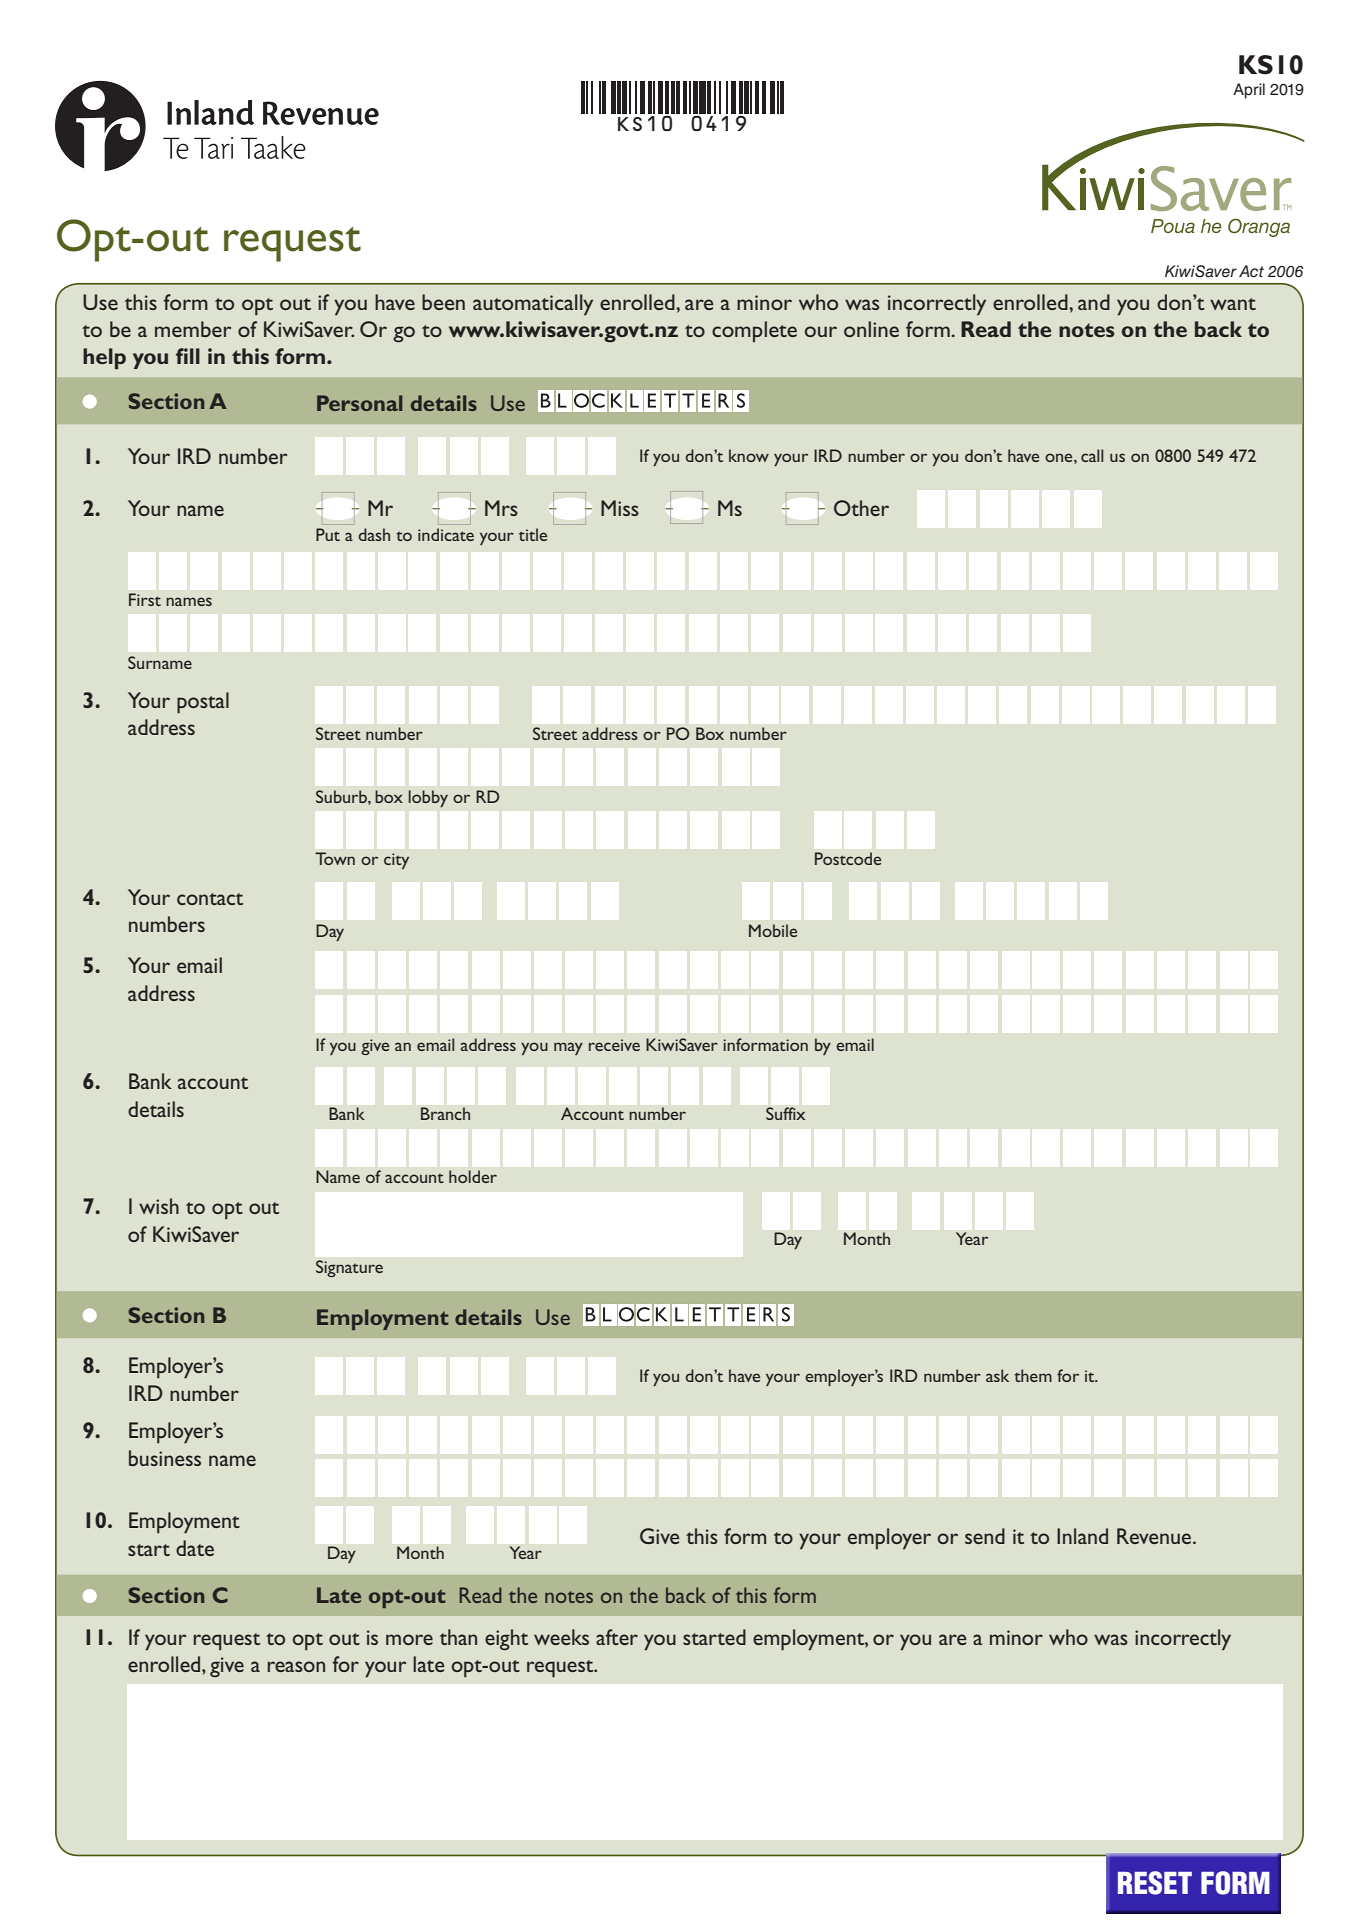 The width and height of the page is (1359, 1921). What do you see at coordinates (1249, 91) in the page?
I see `April` at bounding box center [1249, 91].
